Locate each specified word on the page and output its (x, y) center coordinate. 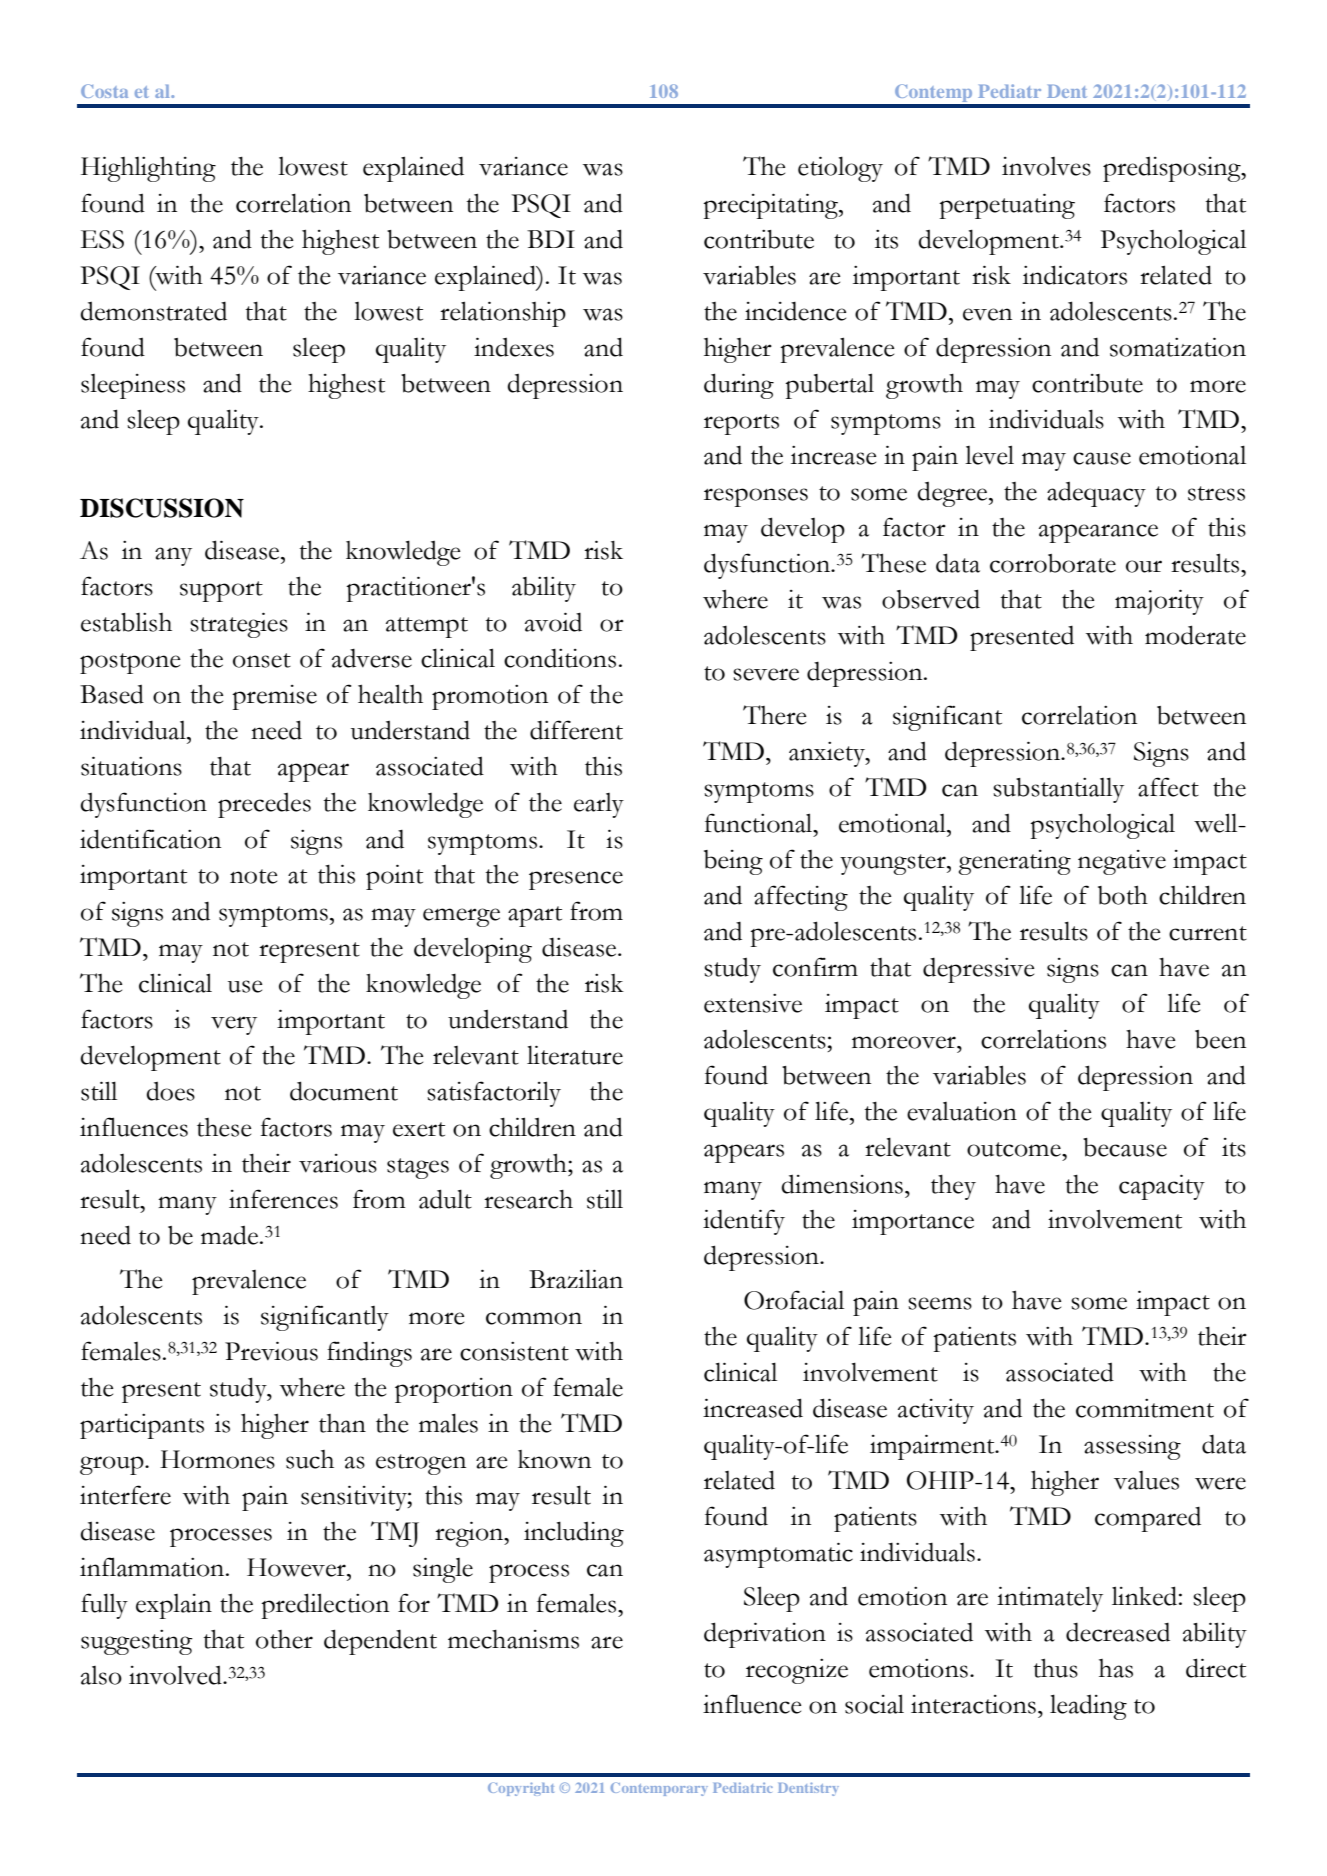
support (221, 591)
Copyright (521, 1789)
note (253, 876)
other (284, 1639)
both (1123, 895)
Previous (271, 1351)
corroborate (1053, 563)
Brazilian (576, 1279)
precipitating (771, 206)
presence (576, 880)
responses (756, 497)
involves (1046, 166)
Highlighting (148, 169)
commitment (1145, 1408)
